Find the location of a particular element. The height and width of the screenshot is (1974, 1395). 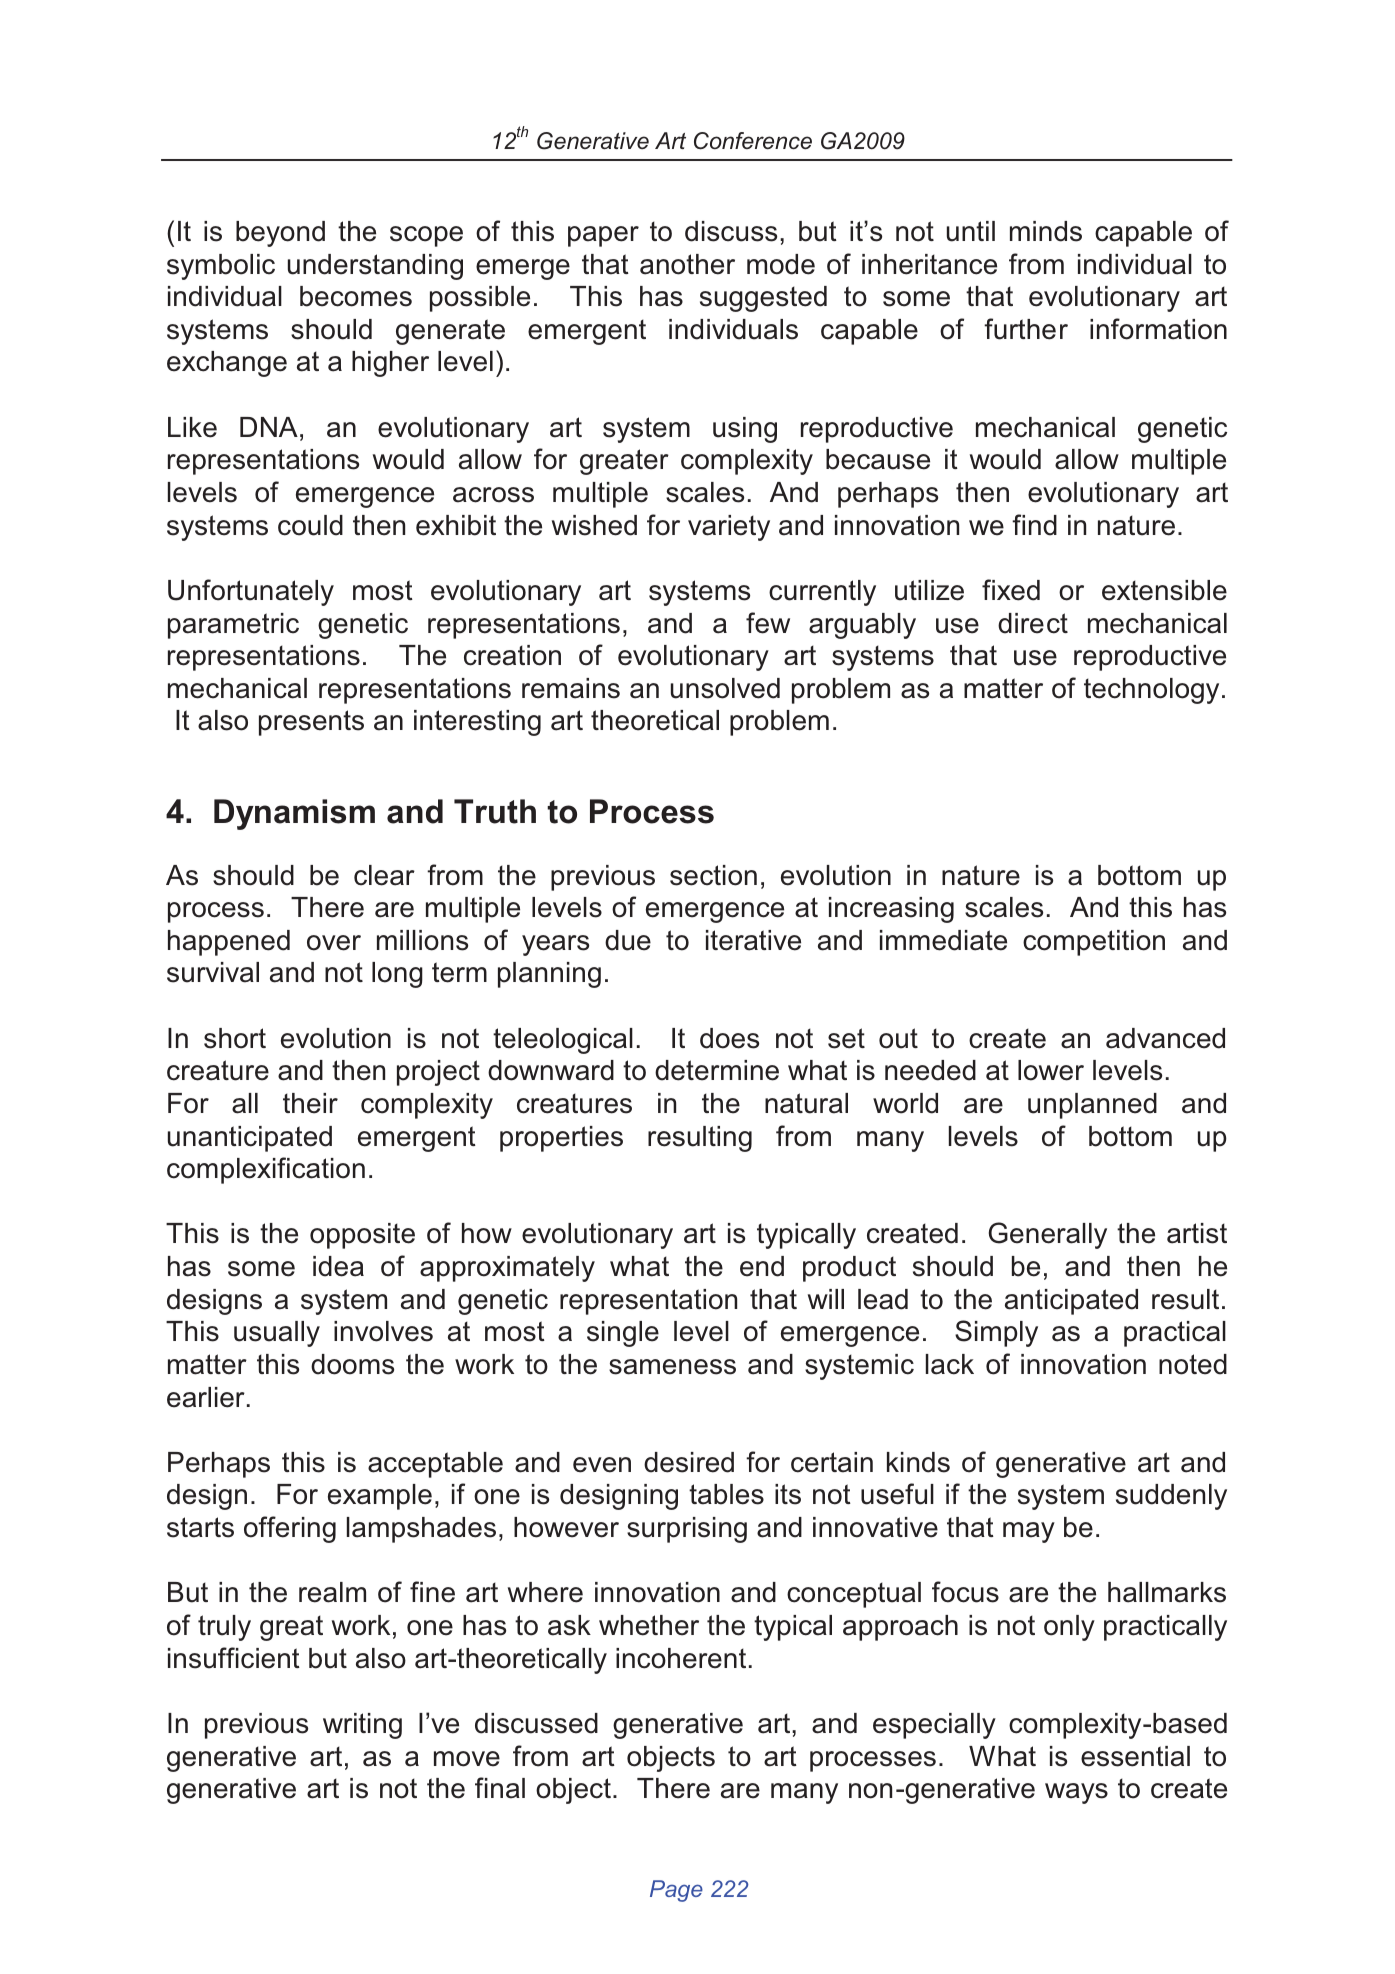

minds is located at coordinates (1046, 231).
